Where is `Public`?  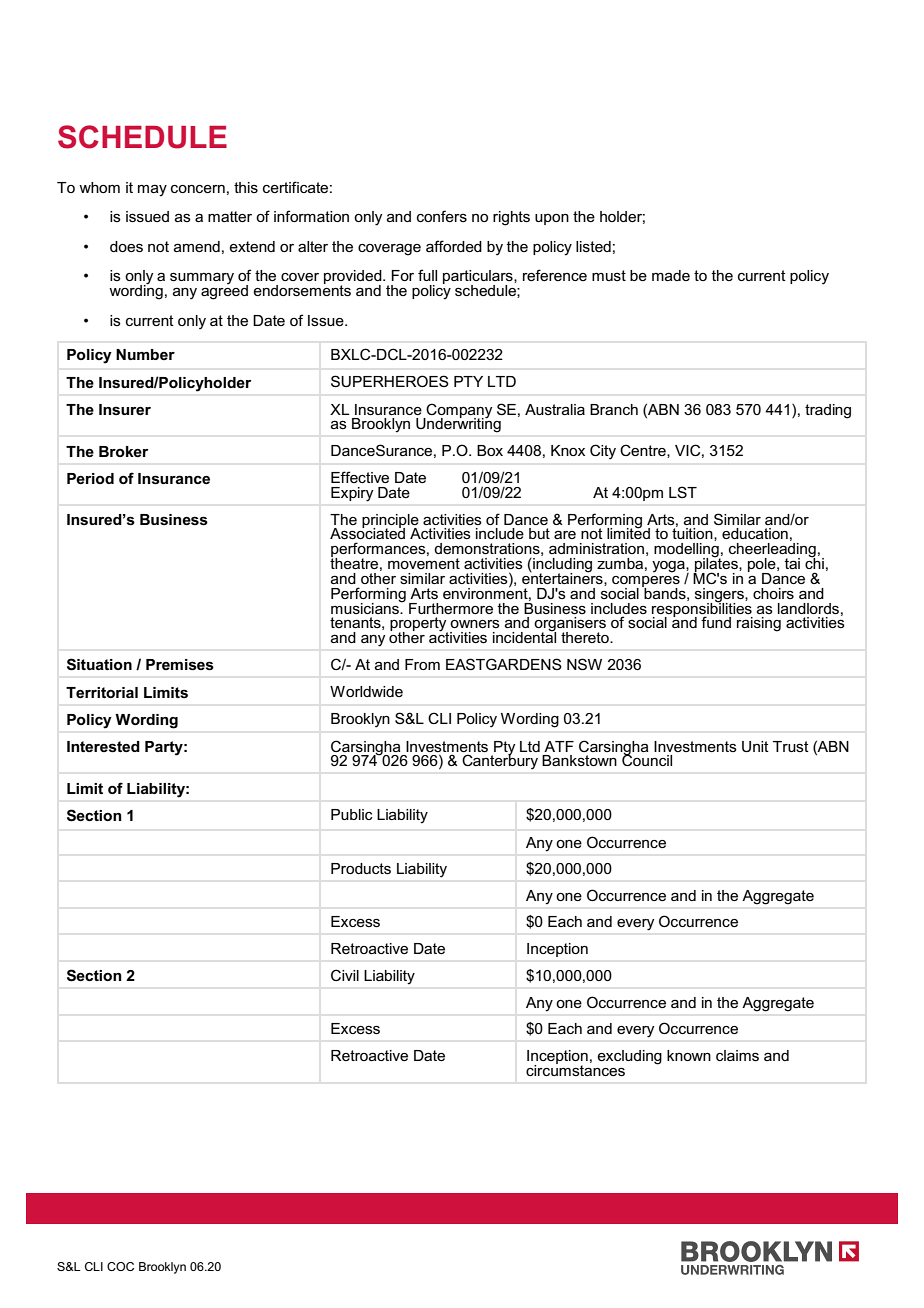
Public is located at coordinates (352, 814).
